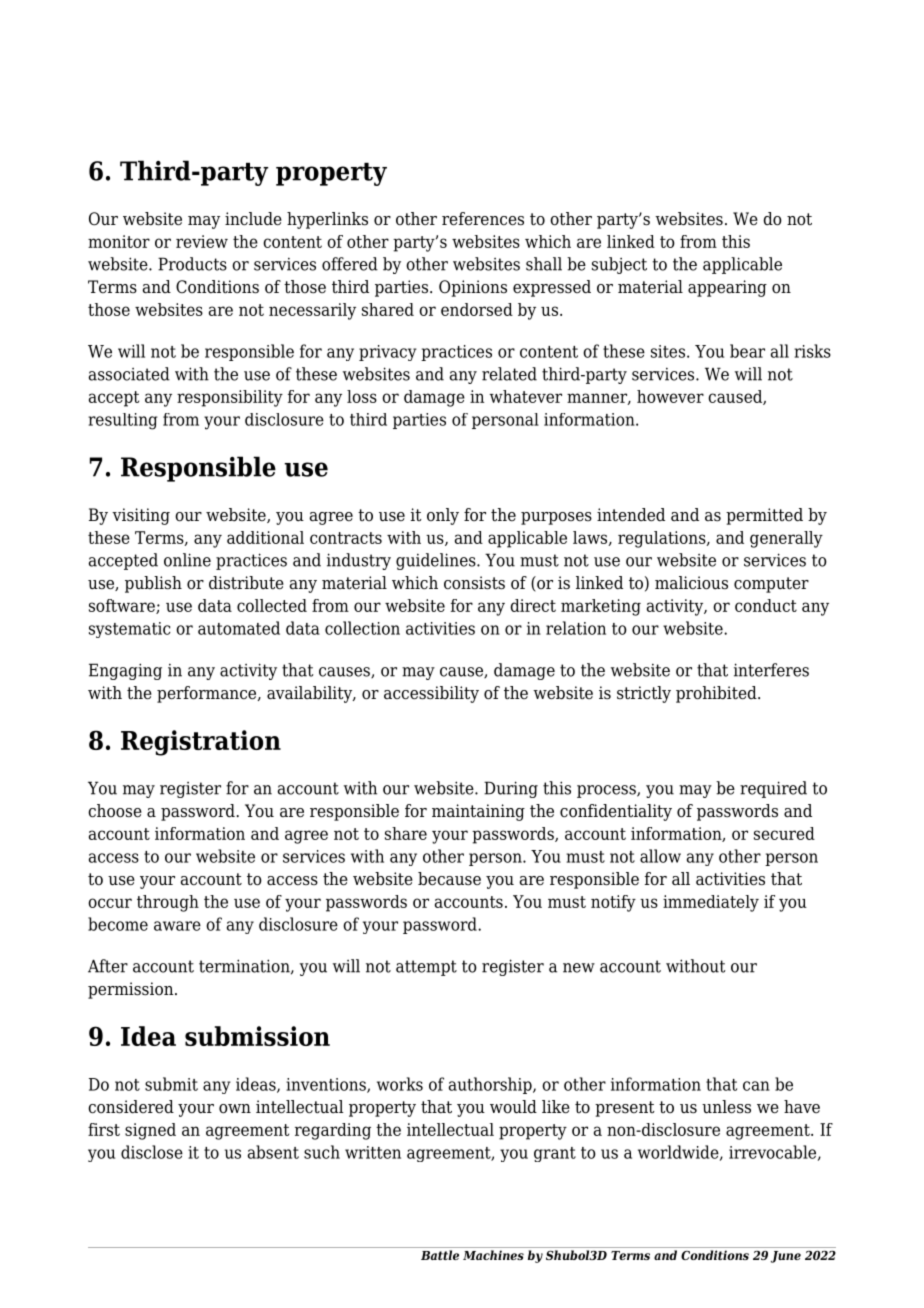  What do you see at coordinates (727, 288) in the screenshot?
I see `appearing` at bounding box center [727, 288].
